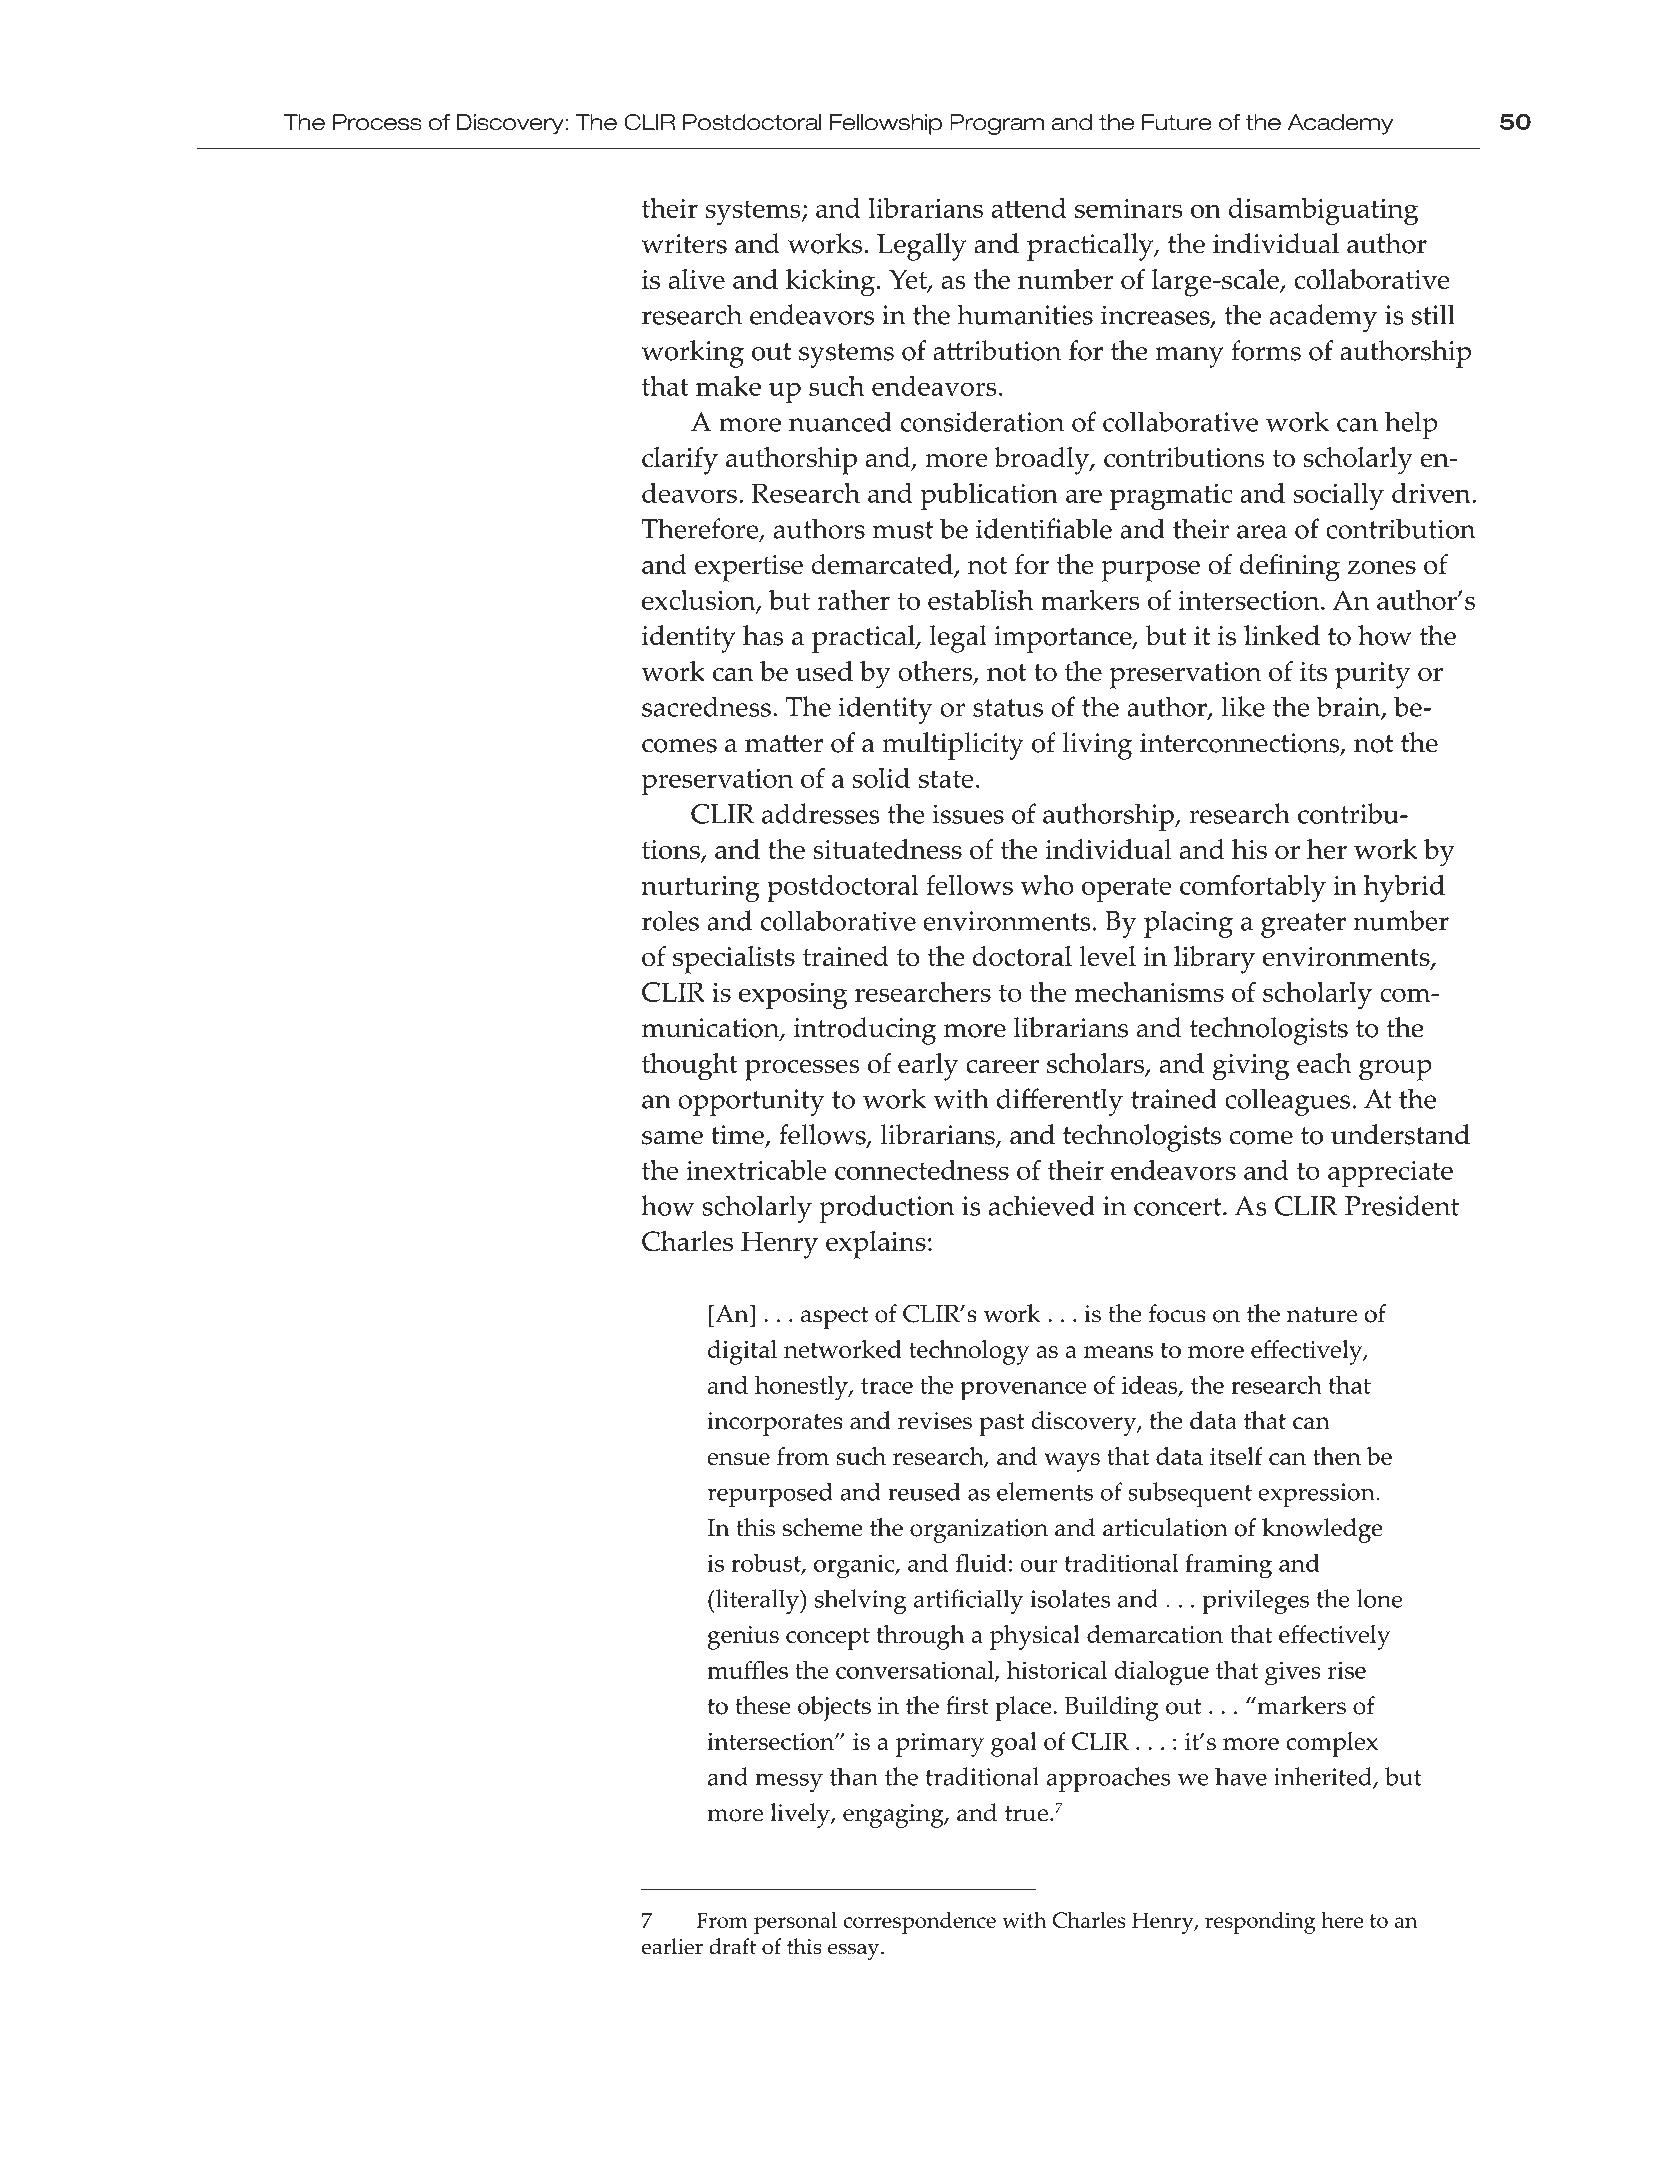  I want to click on exposing, so click(793, 996).
